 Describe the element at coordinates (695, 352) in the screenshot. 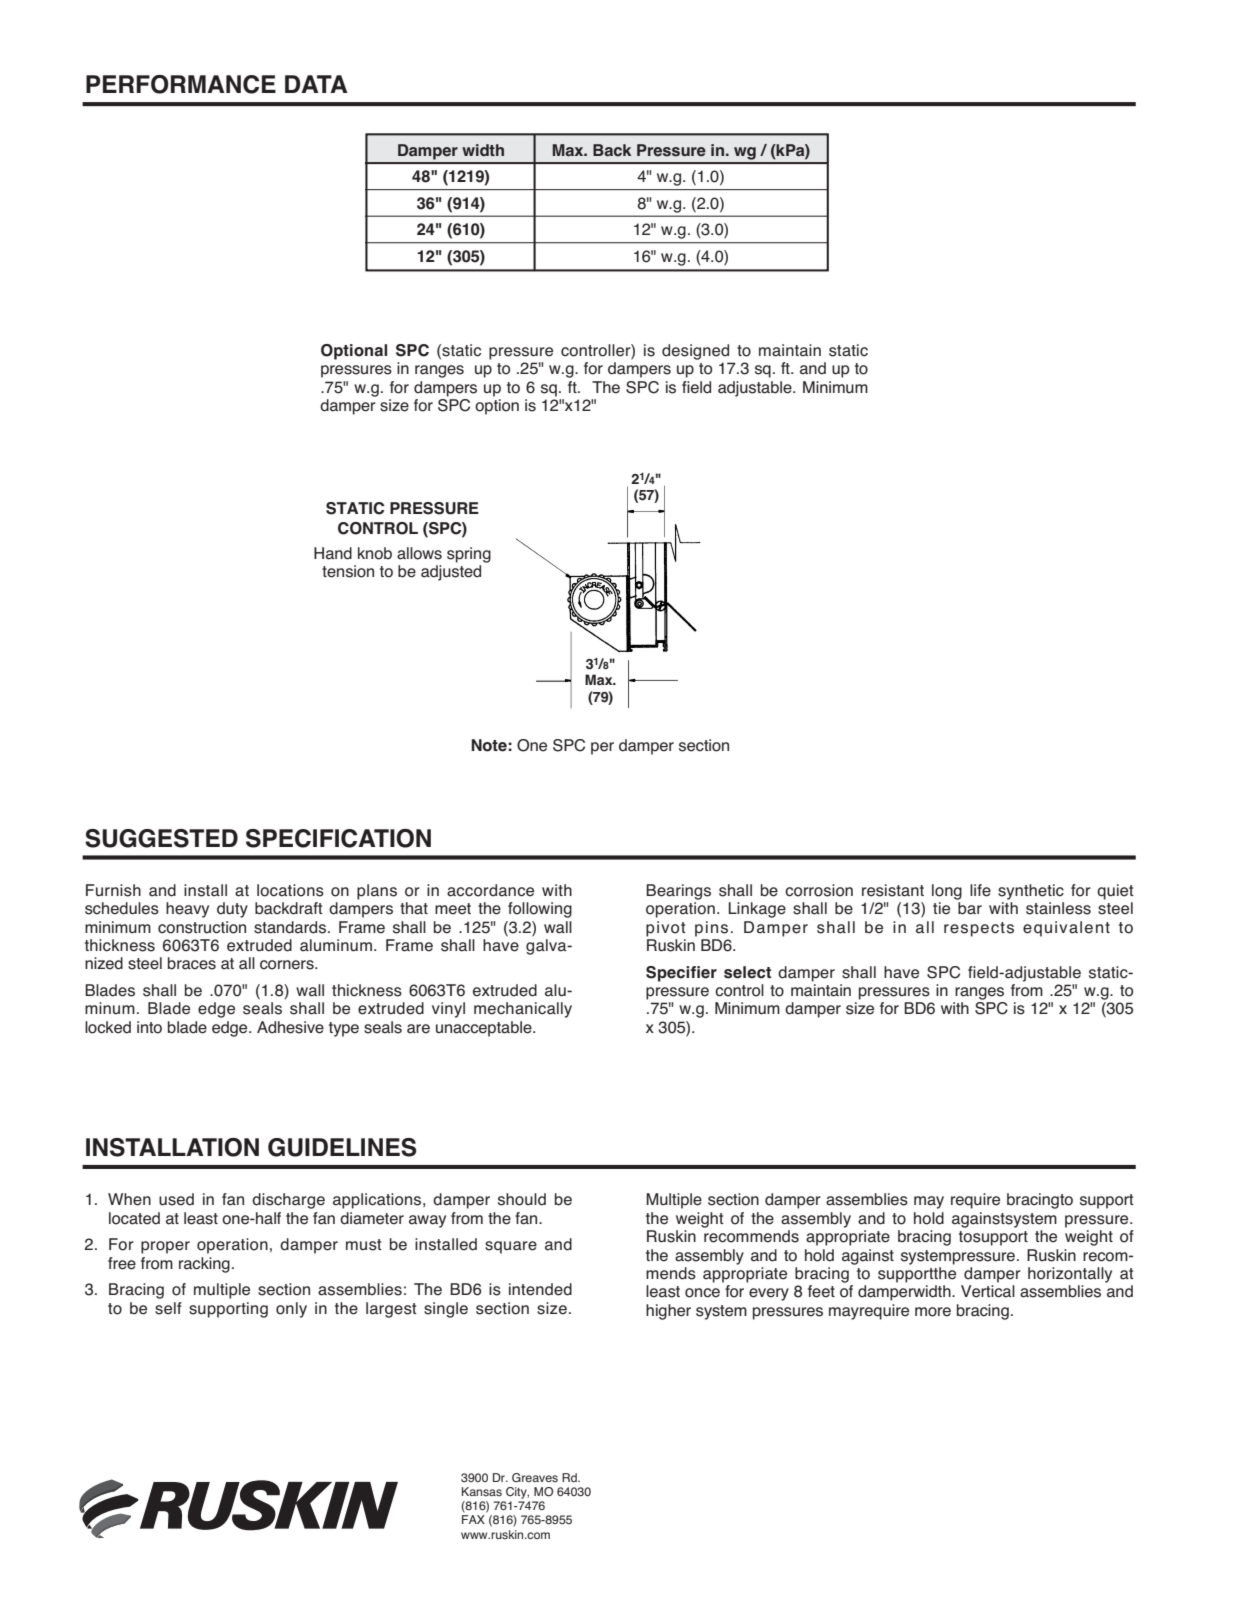

I see `designed` at that location.
